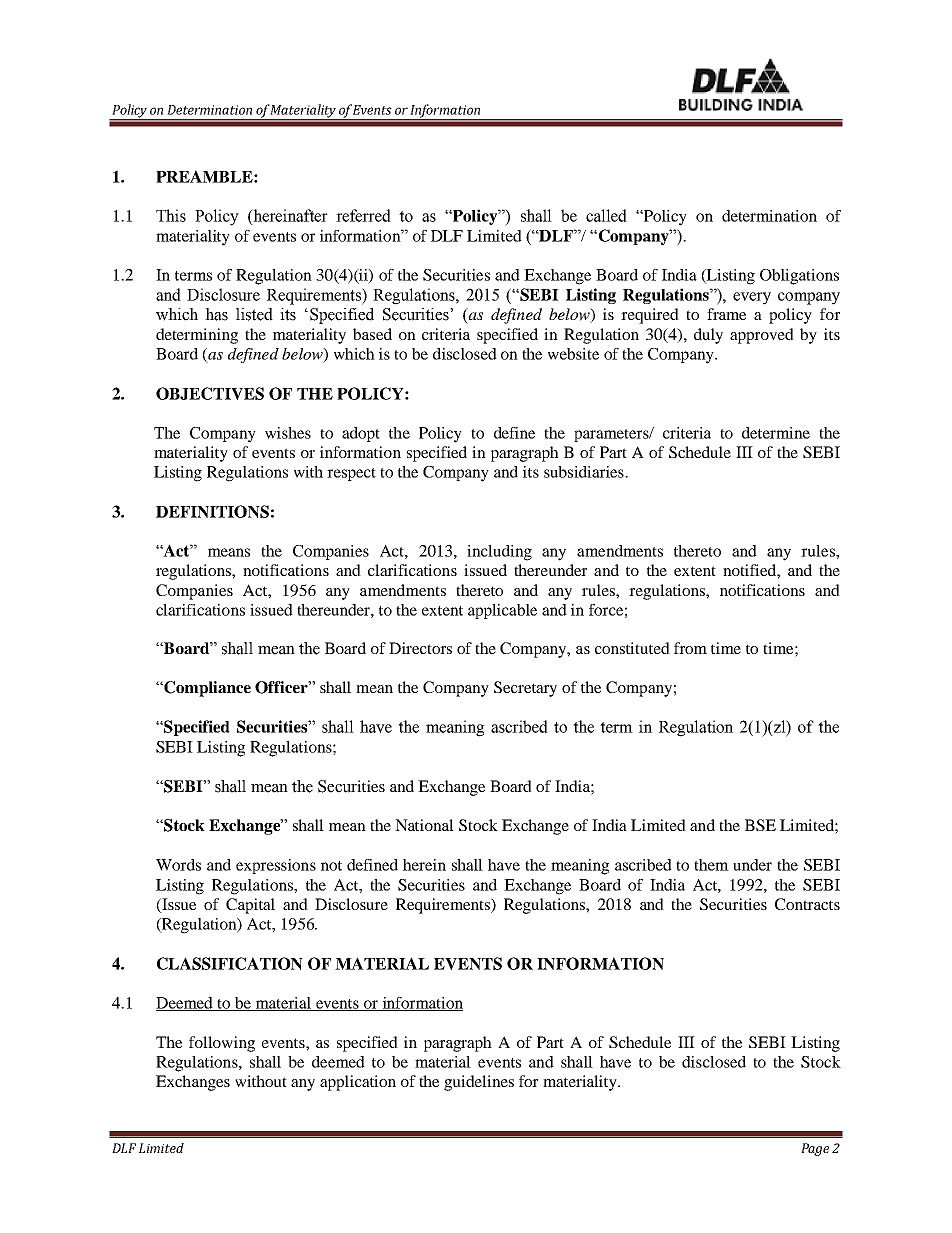 This page has height=1233, width=952. What do you see at coordinates (606, 215) in the page?
I see `called` at bounding box center [606, 215].
